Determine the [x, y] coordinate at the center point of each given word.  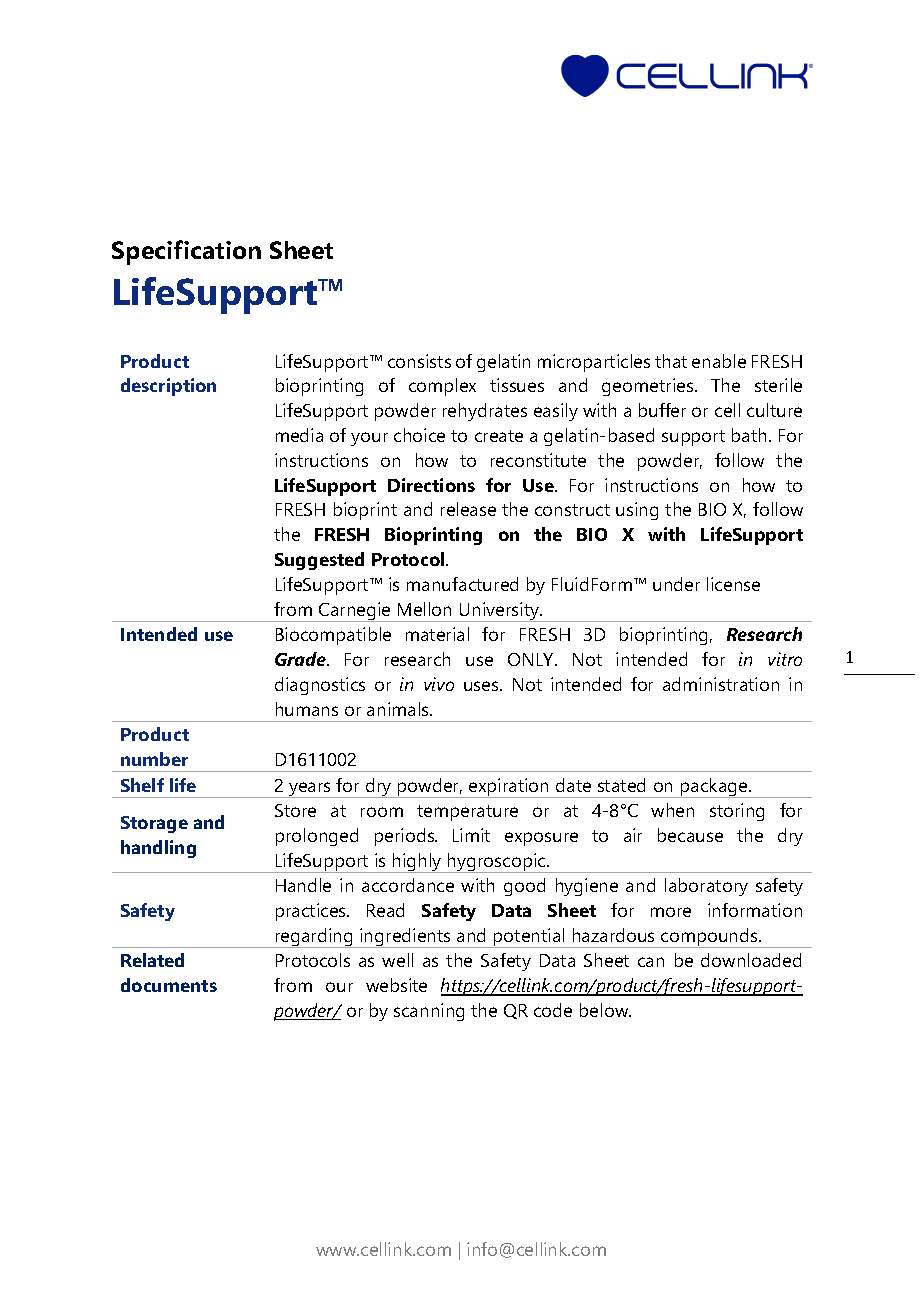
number [154, 759]
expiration [509, 788]
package [714, 788]
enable [719, 361]
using [637, 511]
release [468, 509]
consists [419, 361]
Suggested [319, 561]
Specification [186, 252]
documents [169, 985]
